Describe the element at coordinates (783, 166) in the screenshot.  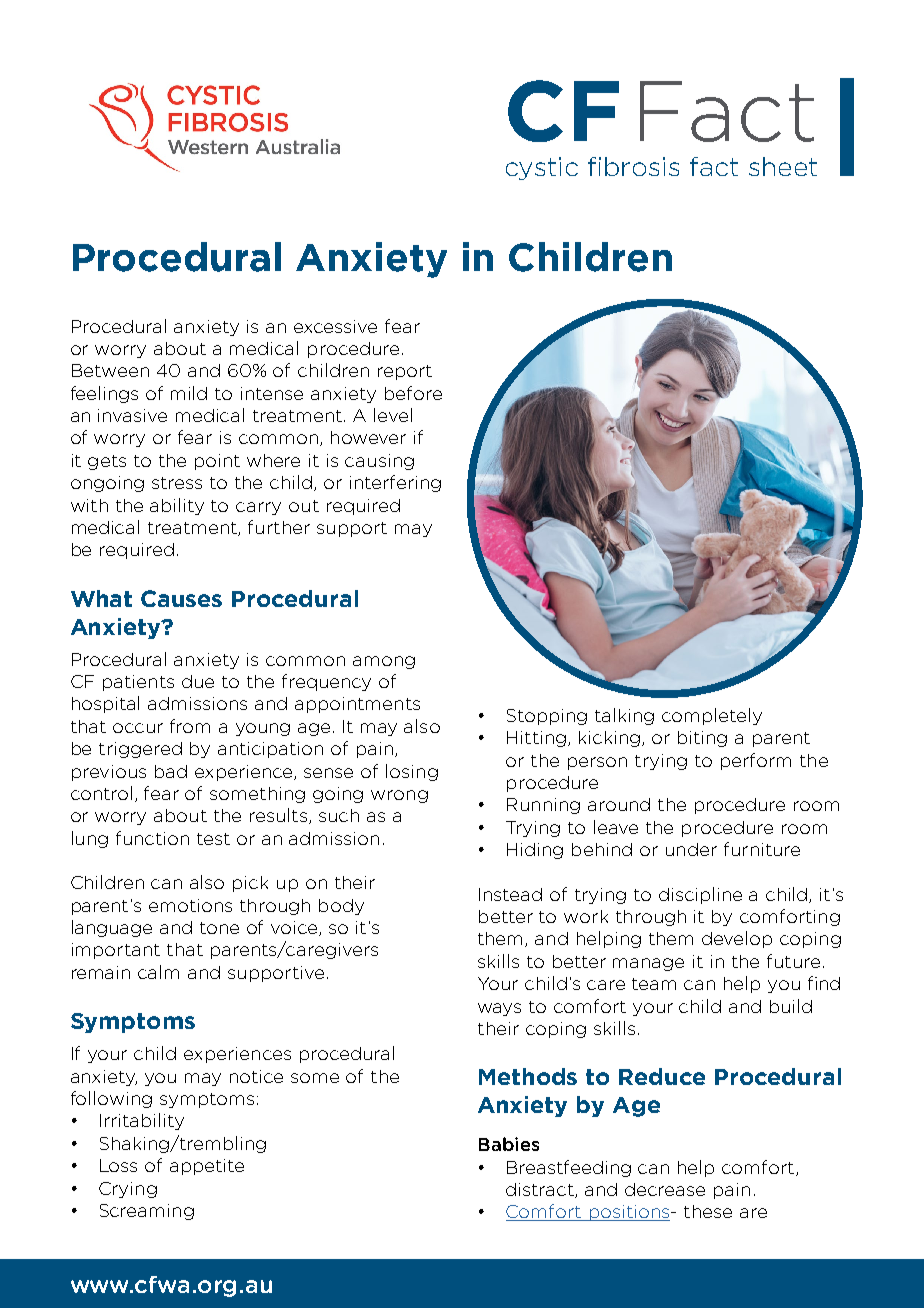
I see `sheet` at that location.
